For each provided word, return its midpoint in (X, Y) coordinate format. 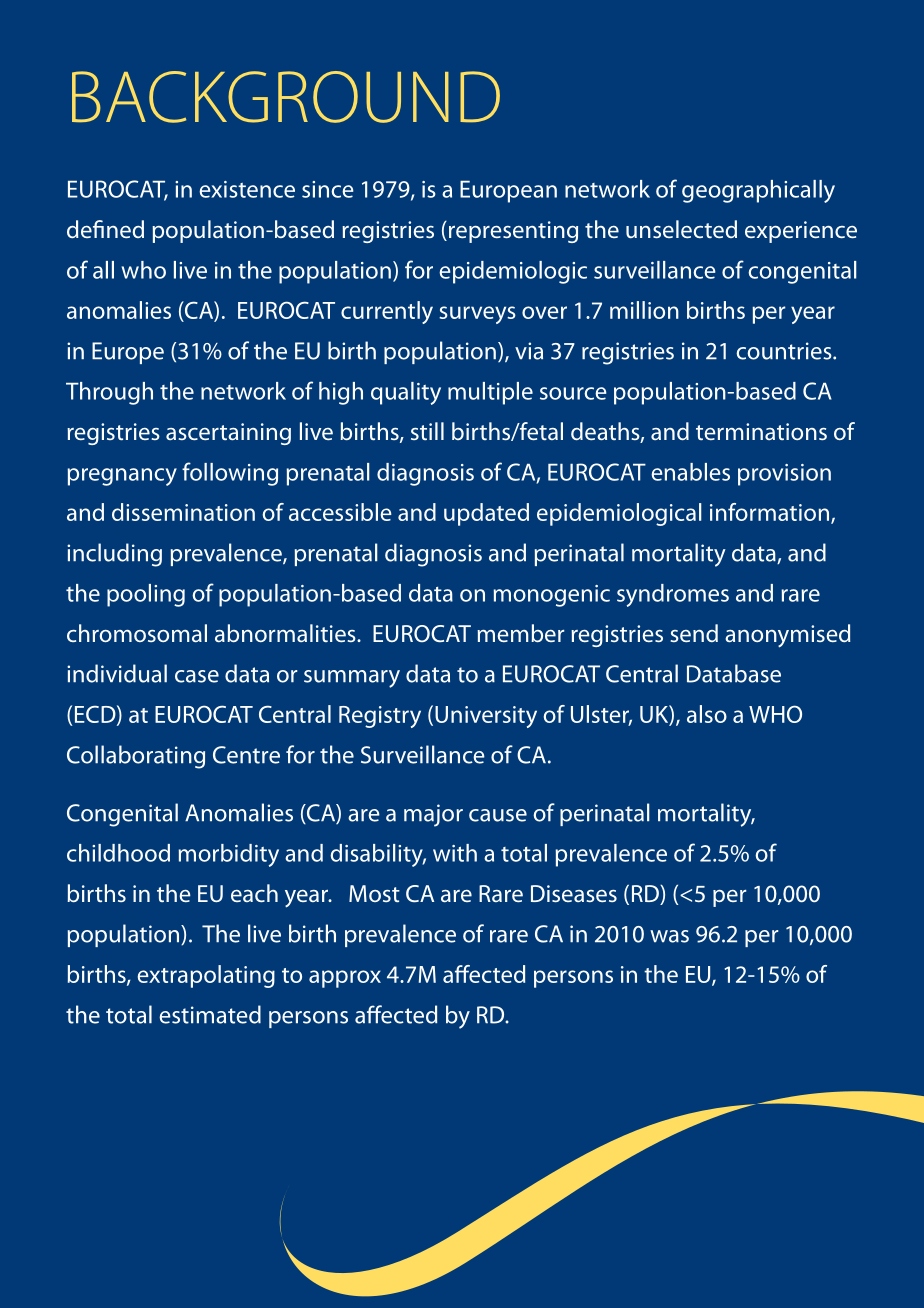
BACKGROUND (286, 97)
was (669, 936)
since (328, 189)
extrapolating (206, 976)
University (486, 717)
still (427, 431)
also (707, 714)
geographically (758, 191)
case (197, 676)
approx (345, 979)
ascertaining (228, 434)
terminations (761, 431)
